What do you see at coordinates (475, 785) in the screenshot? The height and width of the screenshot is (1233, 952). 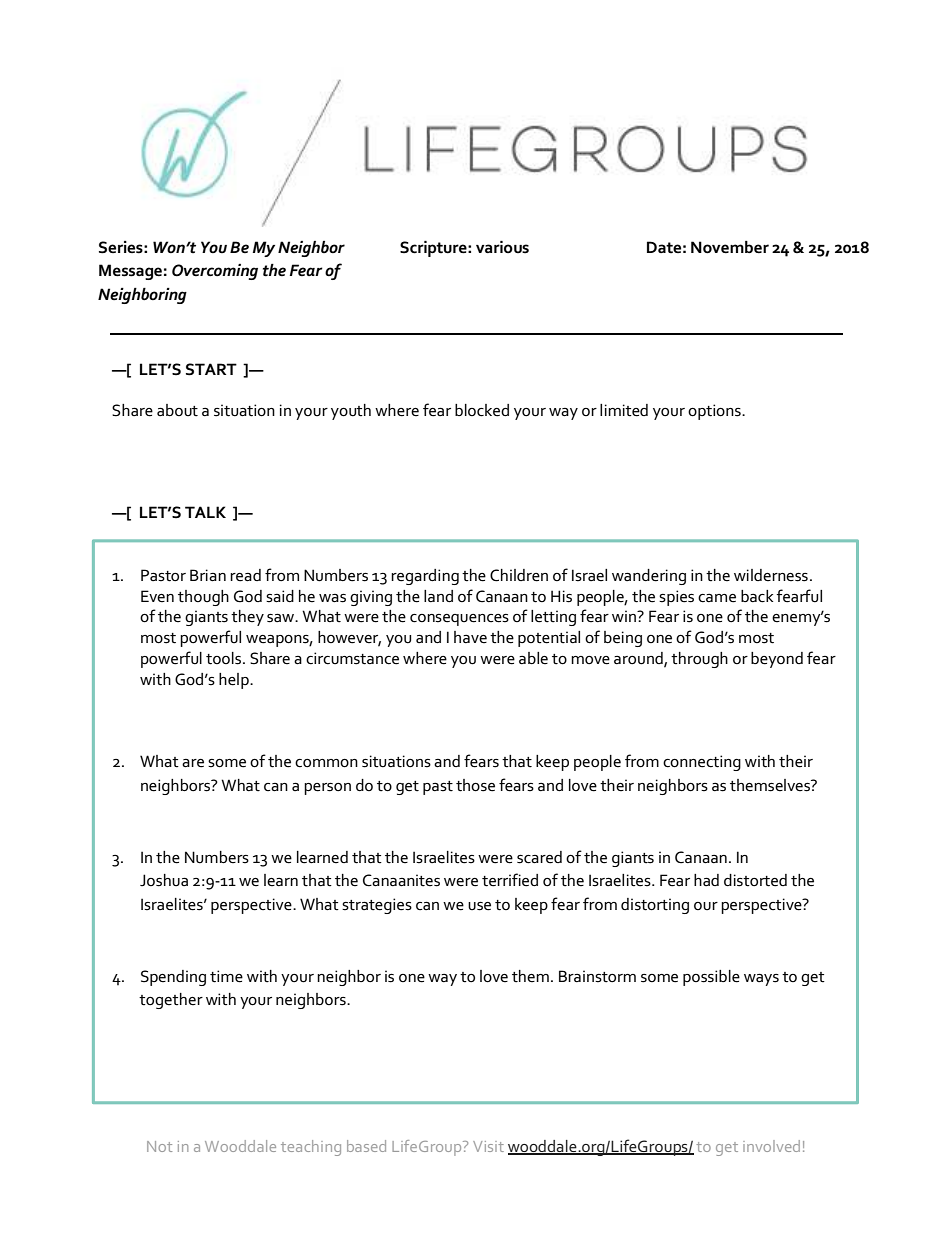 I see `those` at bounding box center [475, 785].
